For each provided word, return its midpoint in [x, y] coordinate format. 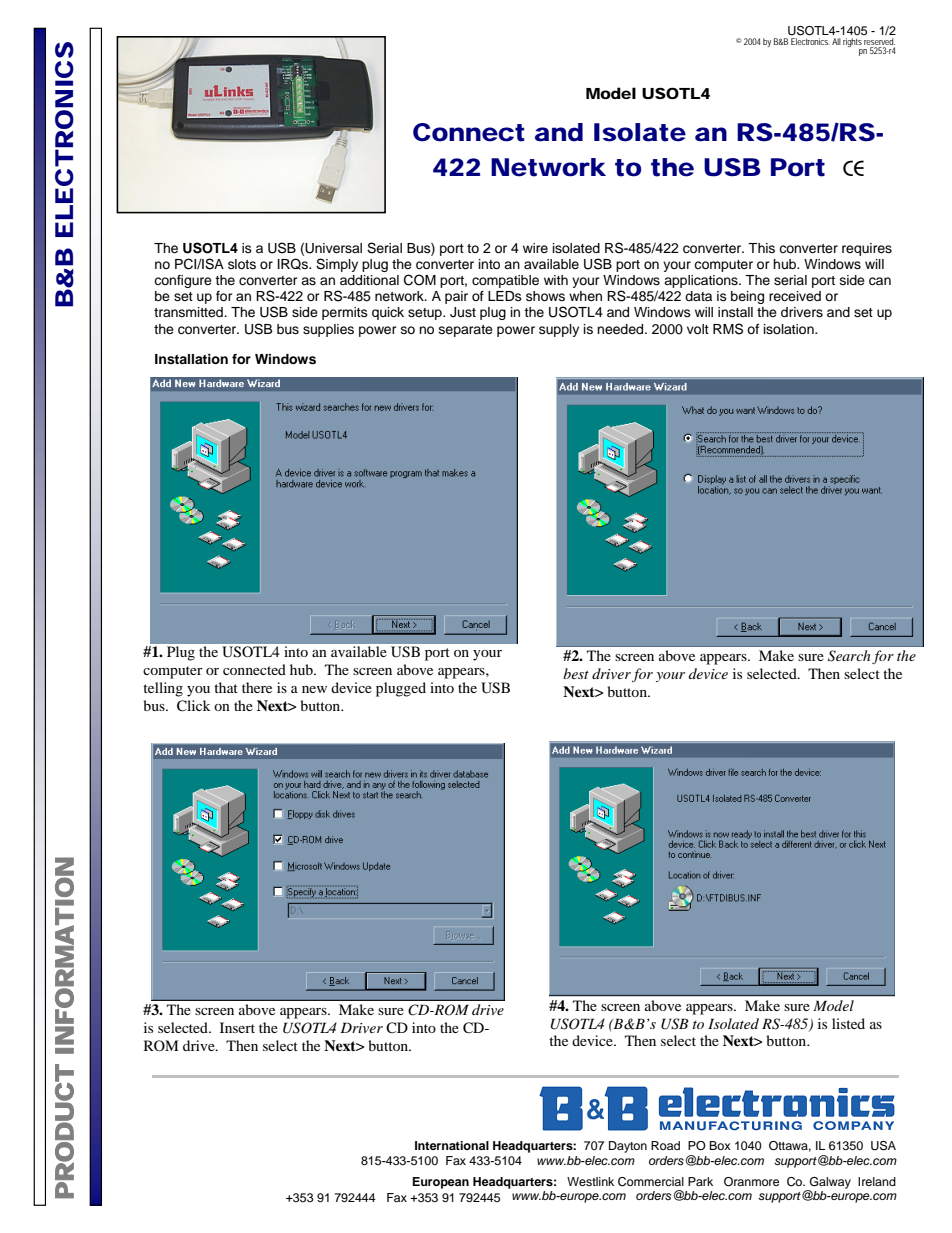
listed [848, 1023]
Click [194, 706]
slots [242, 264]
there [257, 687]
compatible [505, 281]
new [314, 689]
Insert [237, 1027]
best [576, 673]
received [795, 296]
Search [849, 656]
